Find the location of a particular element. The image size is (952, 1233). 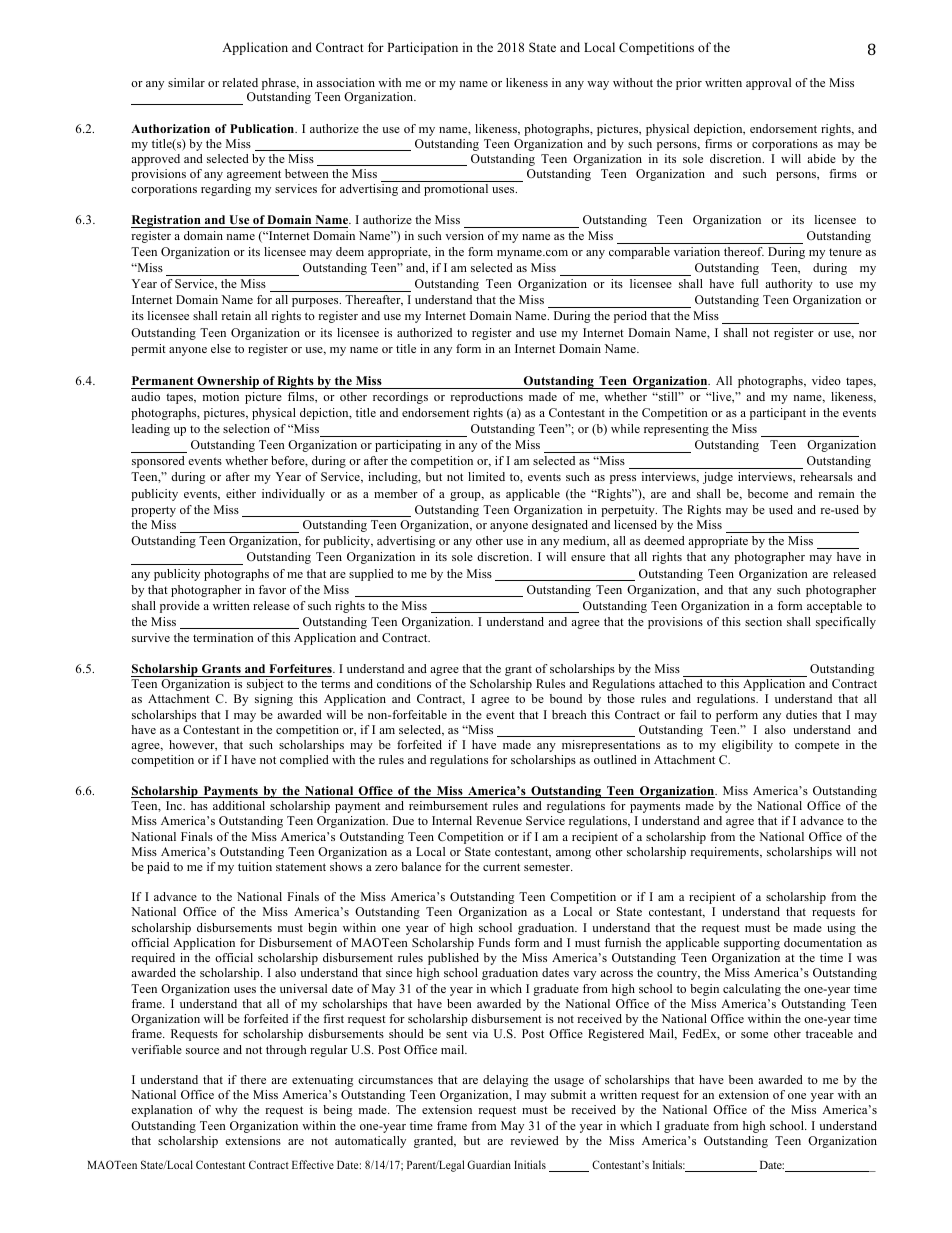

some is located at coordinates (754, 1035).
